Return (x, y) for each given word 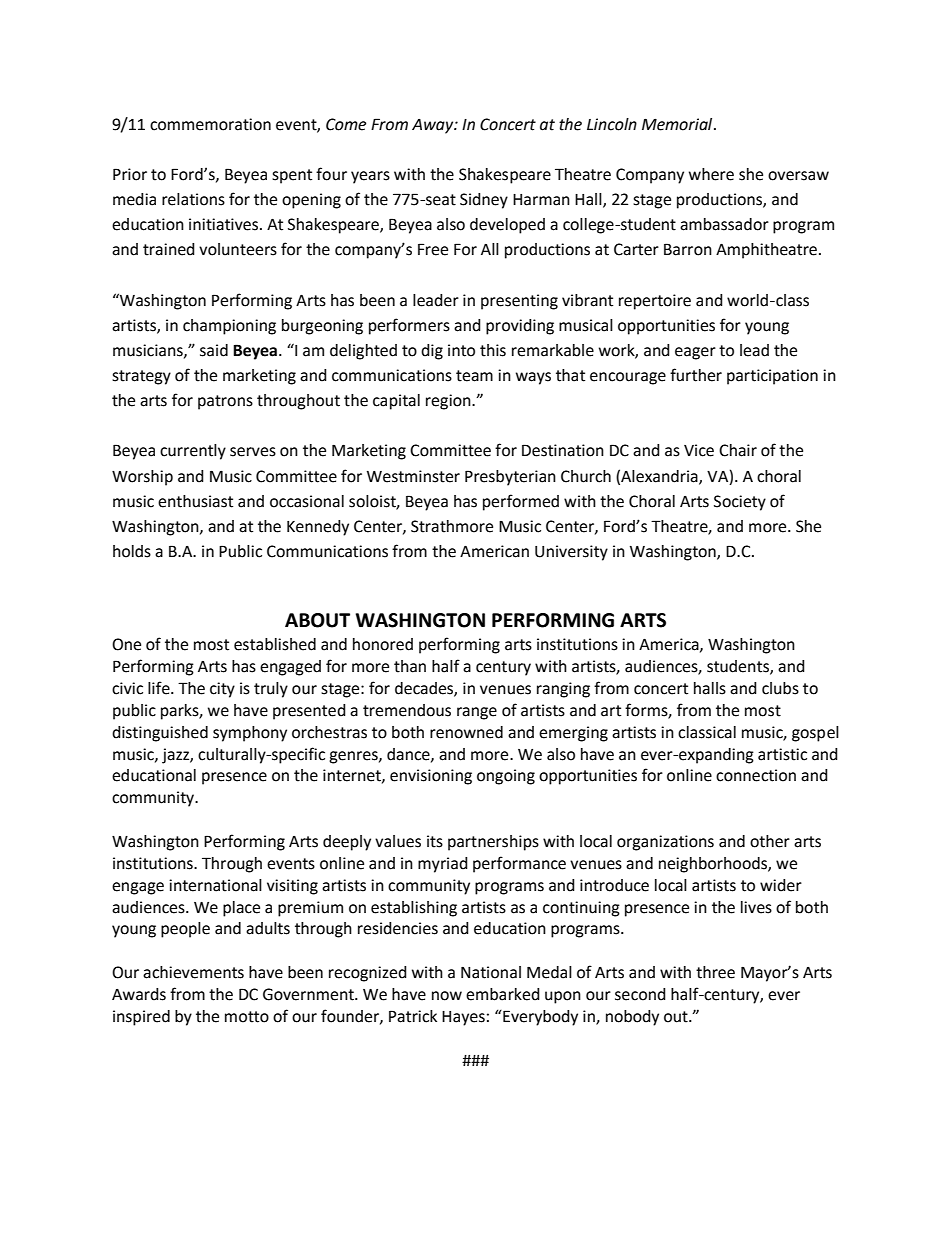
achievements (193, 972)
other (770, 841)
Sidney (484, 201)
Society (740, 503)
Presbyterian (510, 478)
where (711, 174)
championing (229, 327)
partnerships (493, 843)
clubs (780, 688)
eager (695, 353)
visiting (292, 887)
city (222, 690)
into (461, 350)
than (410, 666)
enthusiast (195, 501)
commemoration (210, 124)
